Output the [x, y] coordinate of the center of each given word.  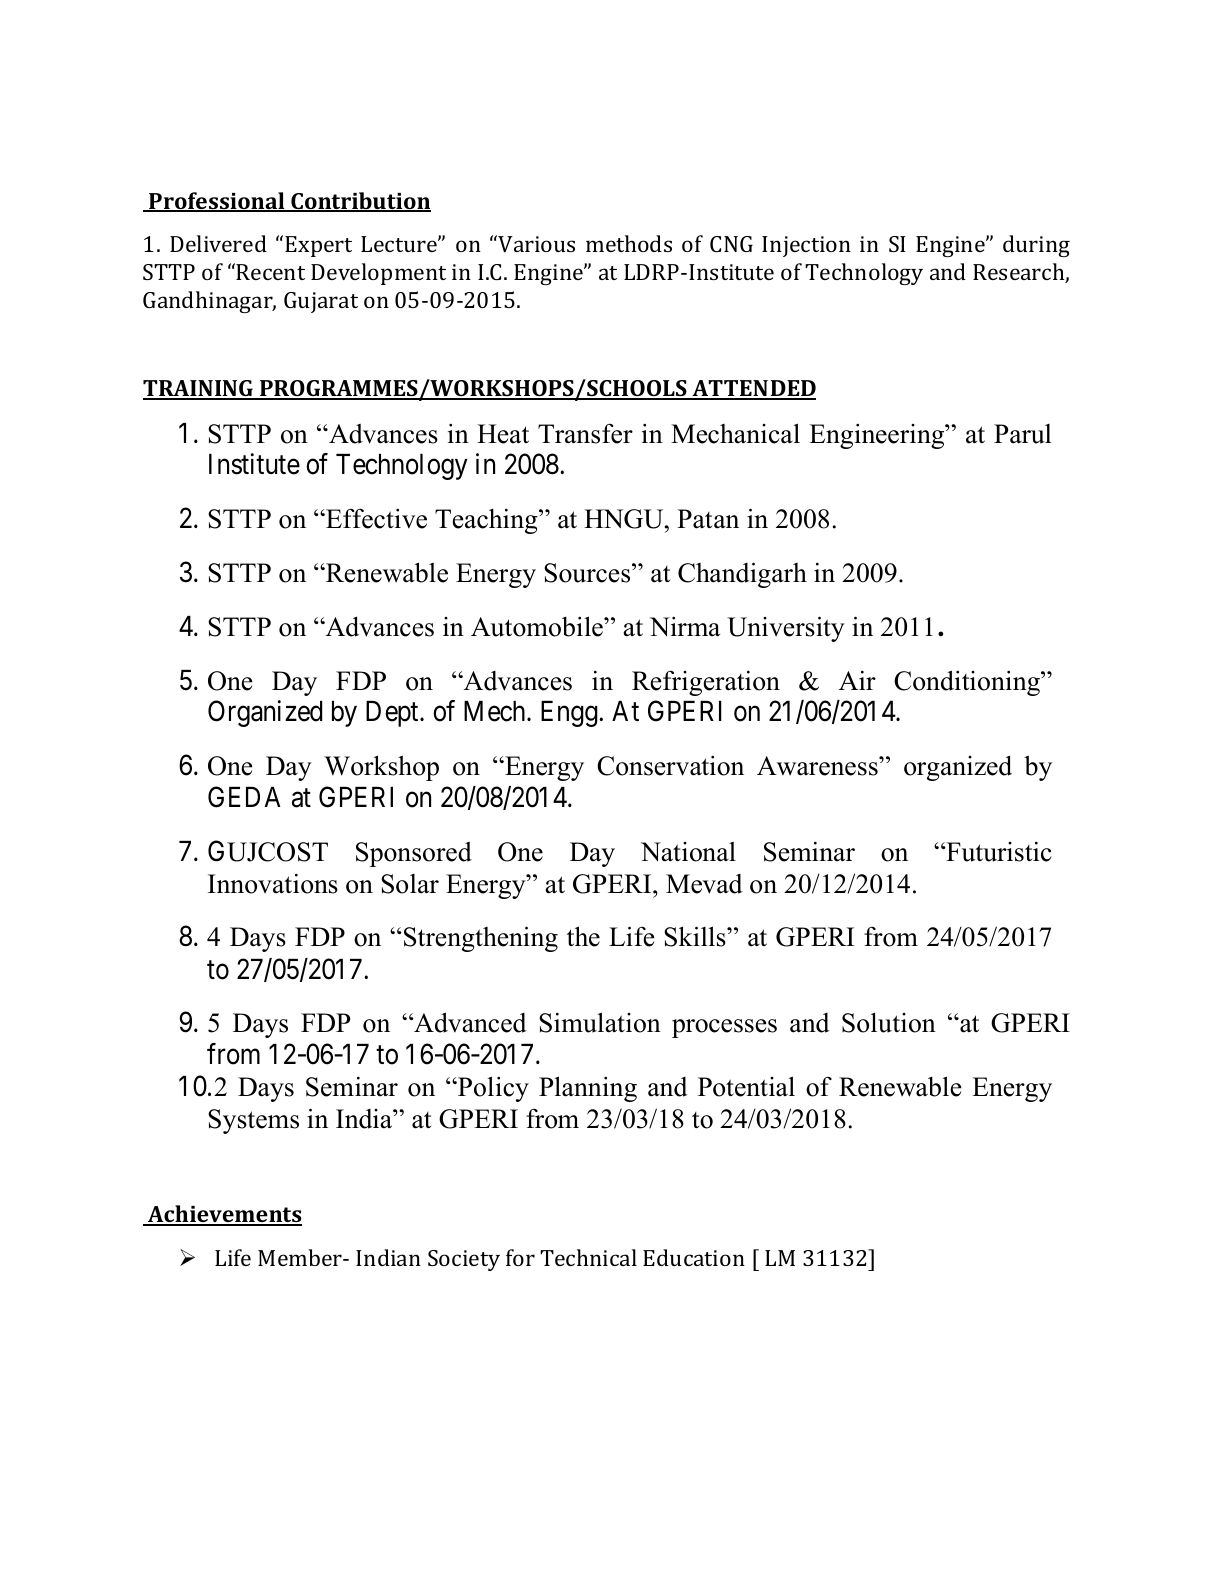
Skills [696, 936]
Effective [375, 518]
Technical [588, 1257]
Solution [889, 1022]
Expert [318, 246]
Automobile [538, 626]
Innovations [273, 883]
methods [629, 243]
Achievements [224, 1215]
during [1036, 246]
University [786, 629]
